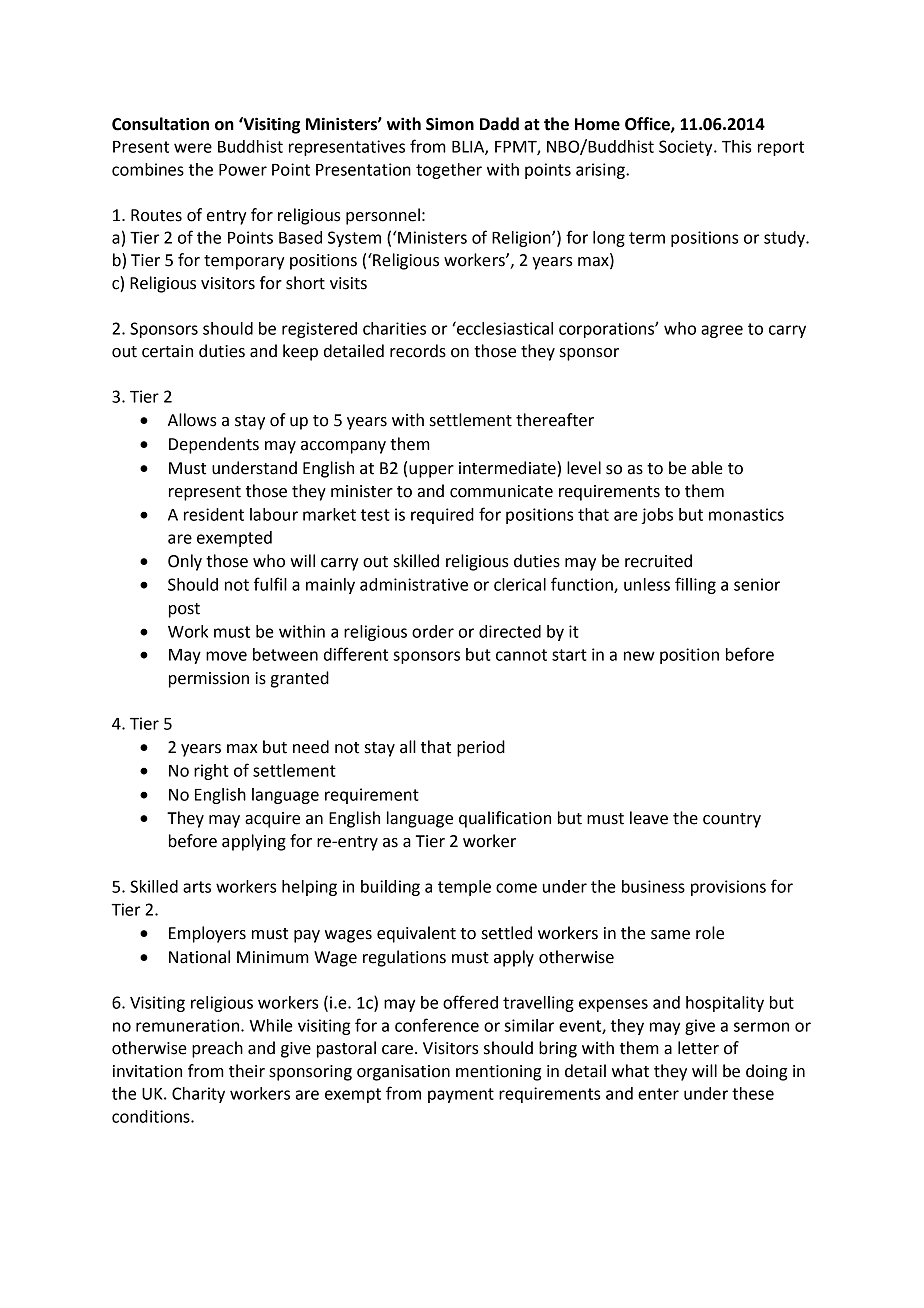  What do you see at coordinates (198, 1095) in the page?
I see `Charity` at bounding box center [198, 1095].
